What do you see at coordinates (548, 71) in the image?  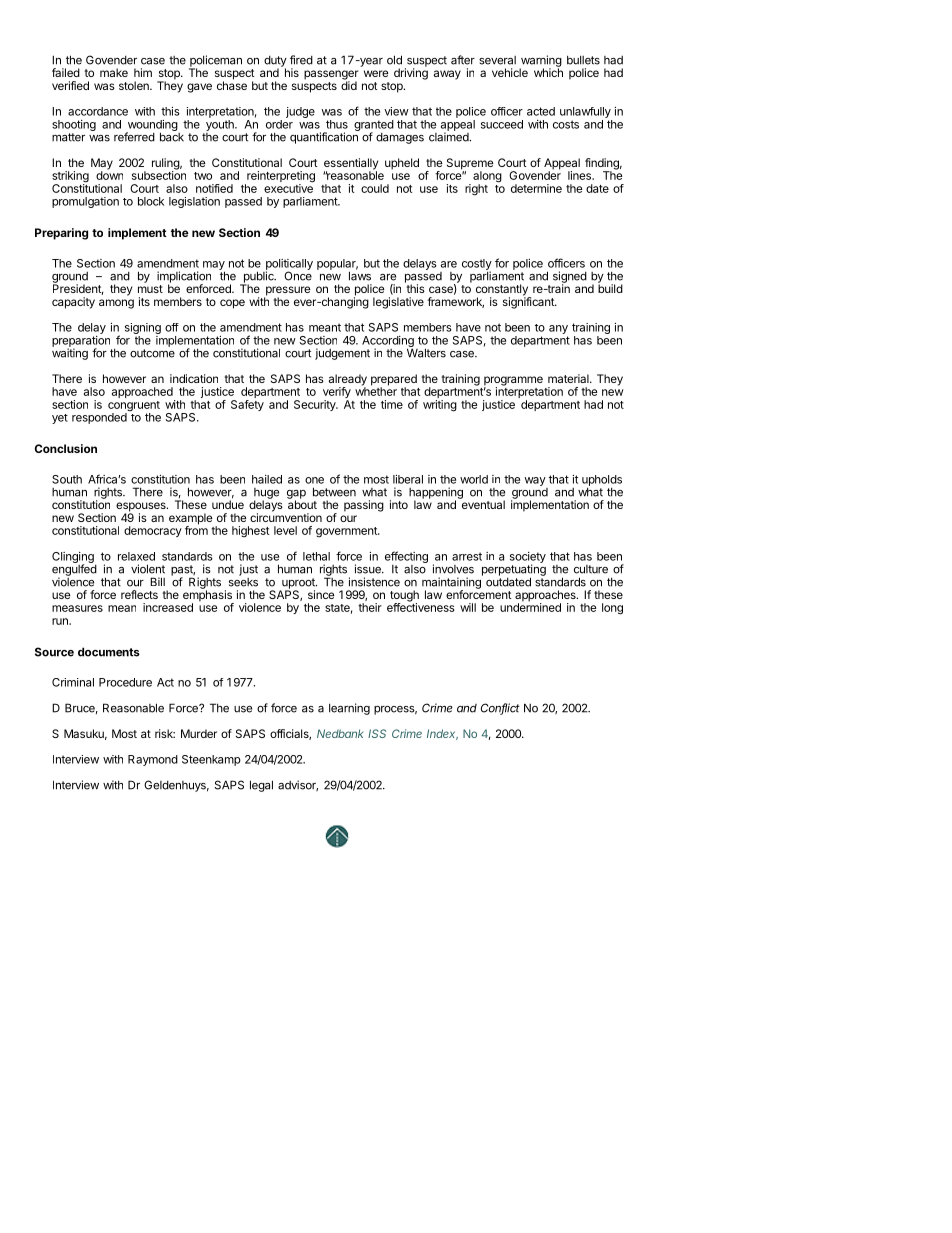 I see `which` at bounding box center [548, 71].
